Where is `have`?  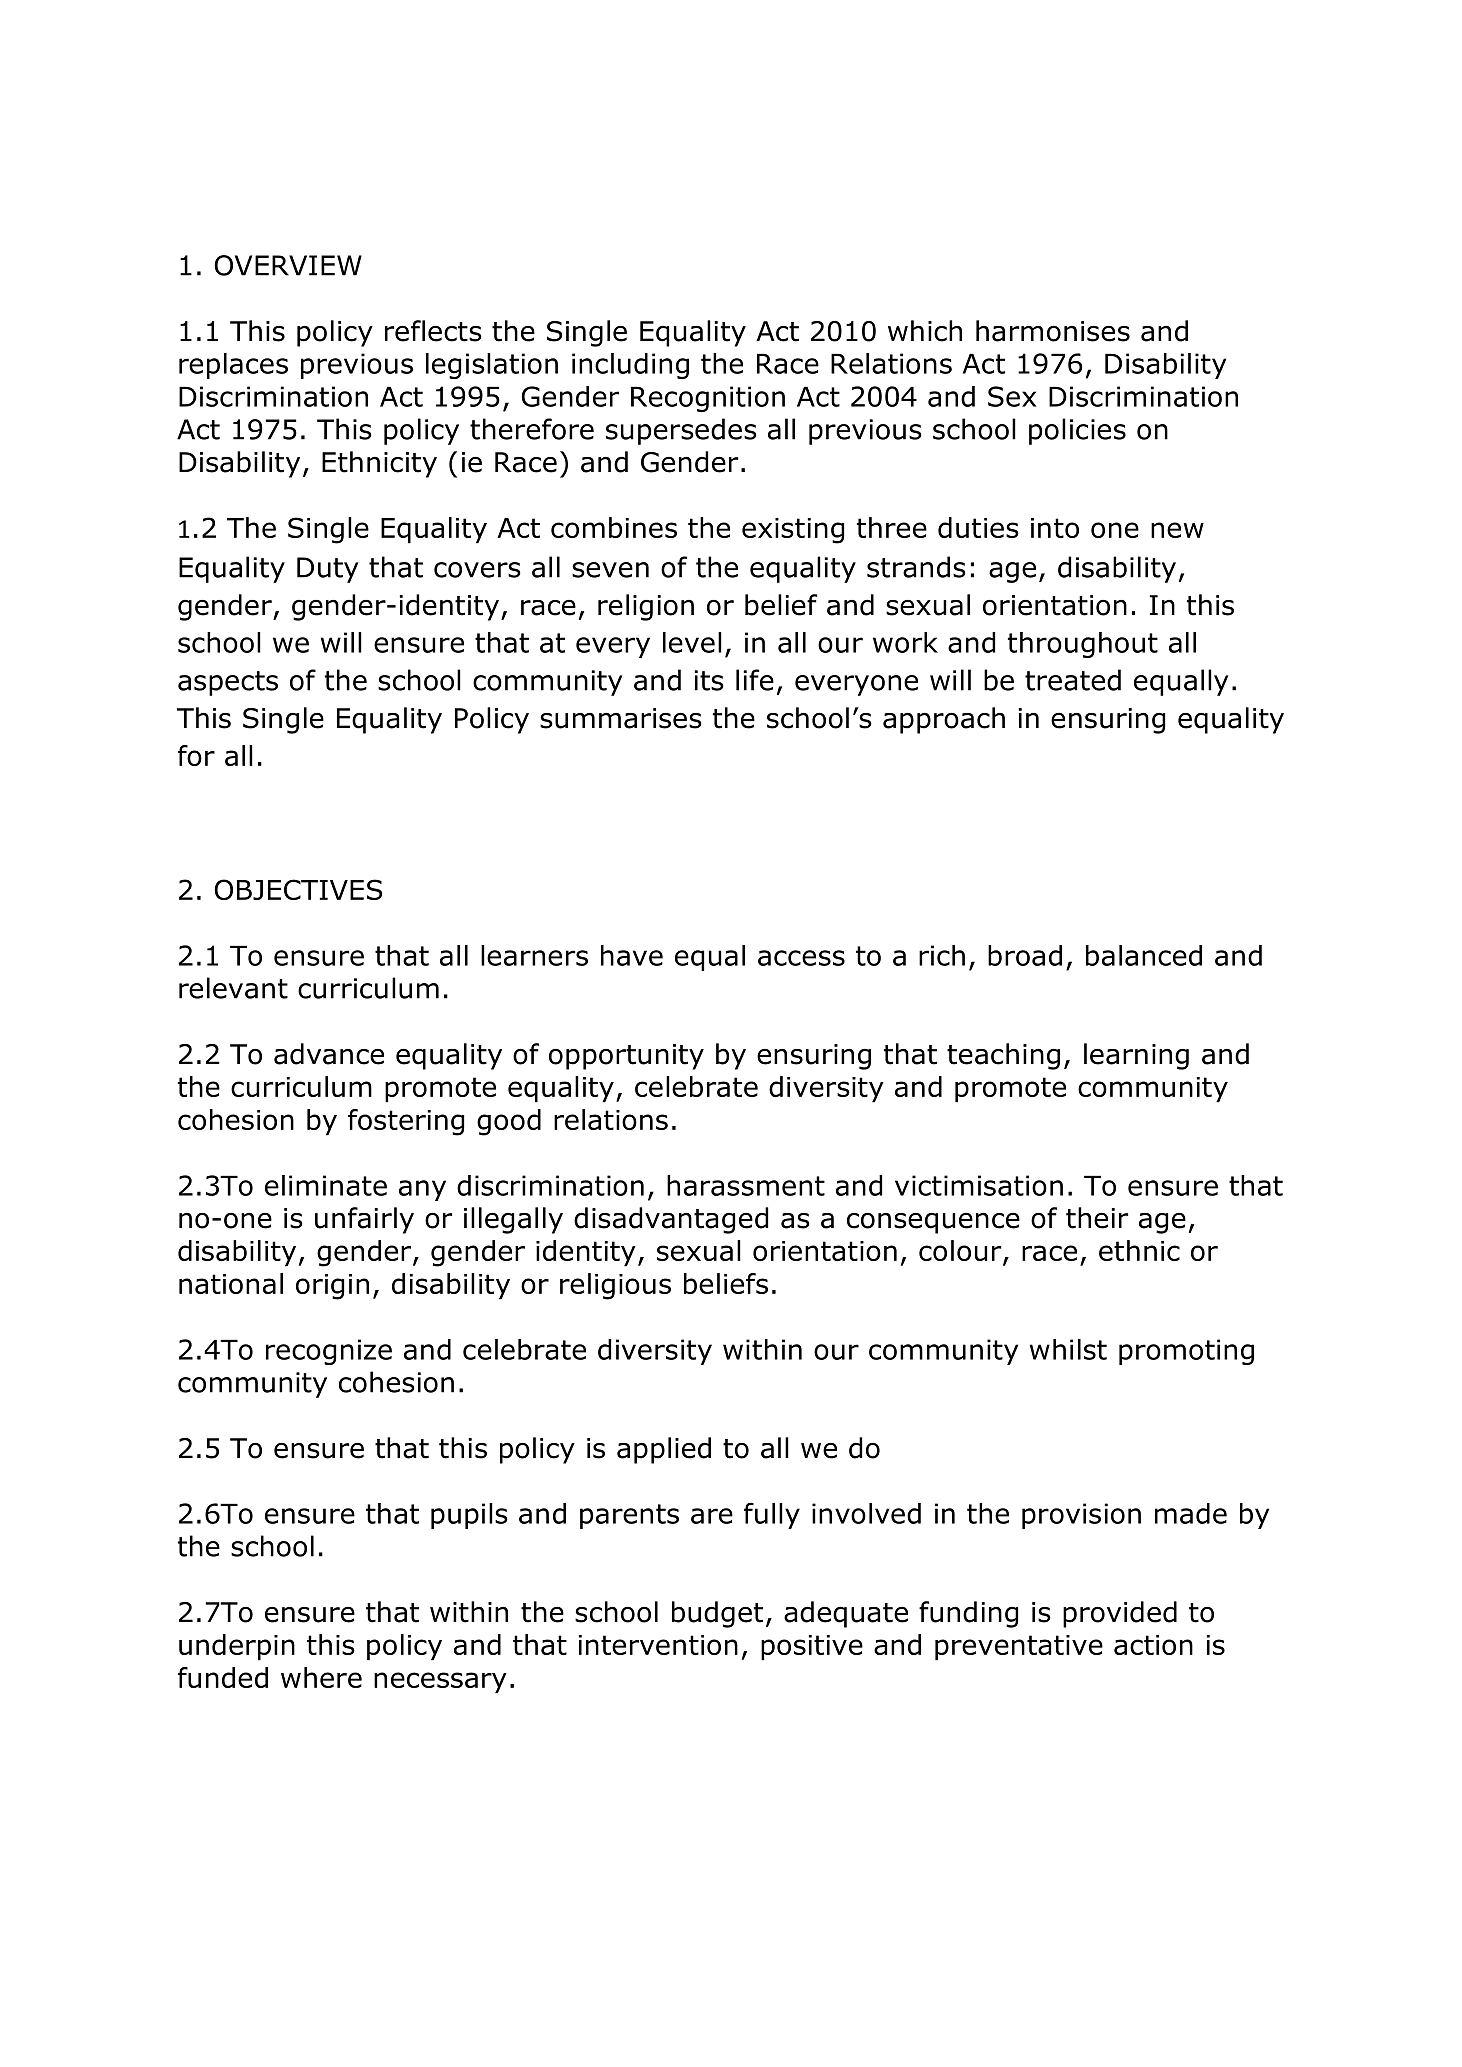
have is located at coordinates (632, 955).
